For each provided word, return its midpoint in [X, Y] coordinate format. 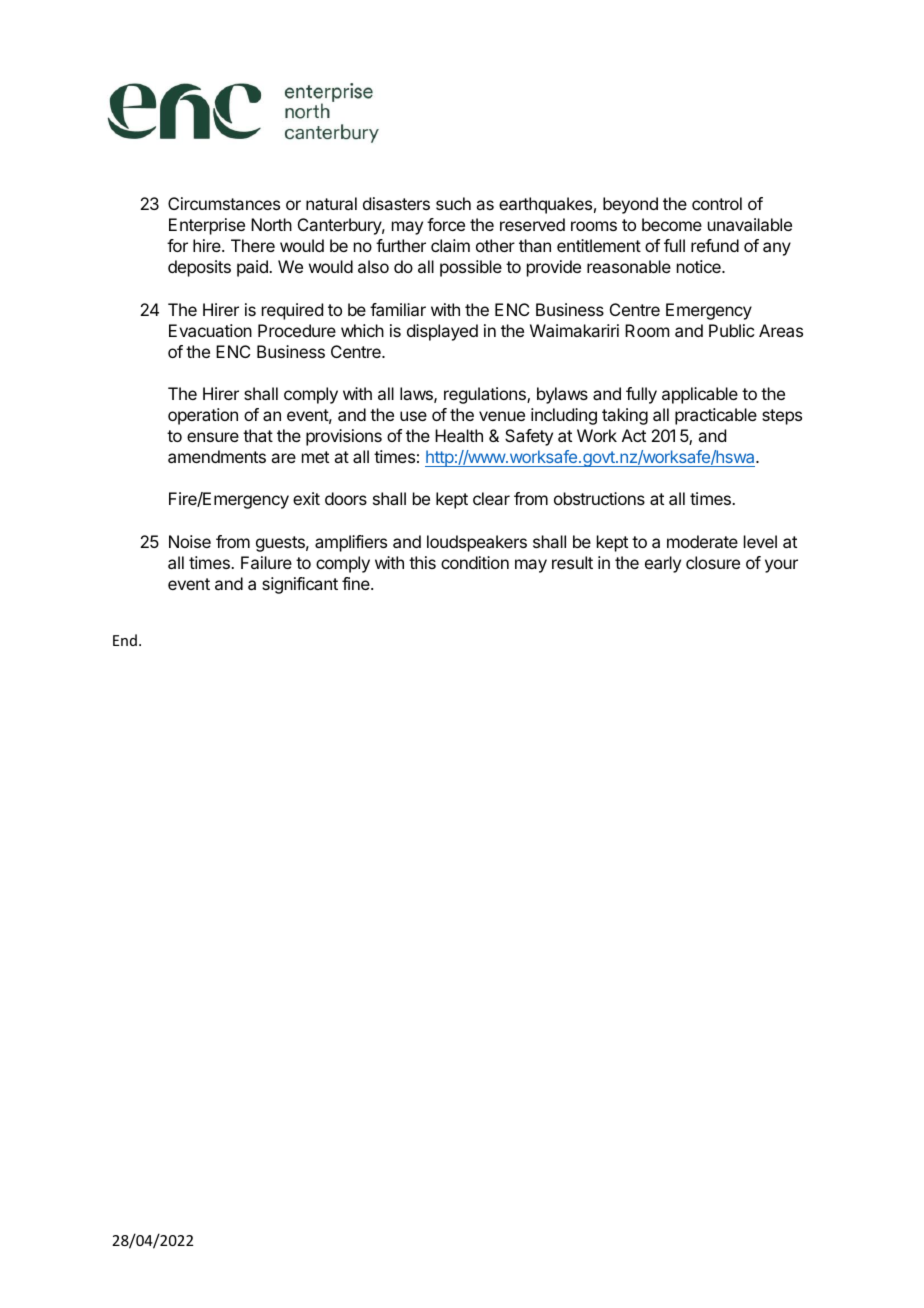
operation [203, 416]
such [453, 203]
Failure [266, 562]
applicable [700, 395]
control [717, 203]
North [271, 224]
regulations [486, 395]
